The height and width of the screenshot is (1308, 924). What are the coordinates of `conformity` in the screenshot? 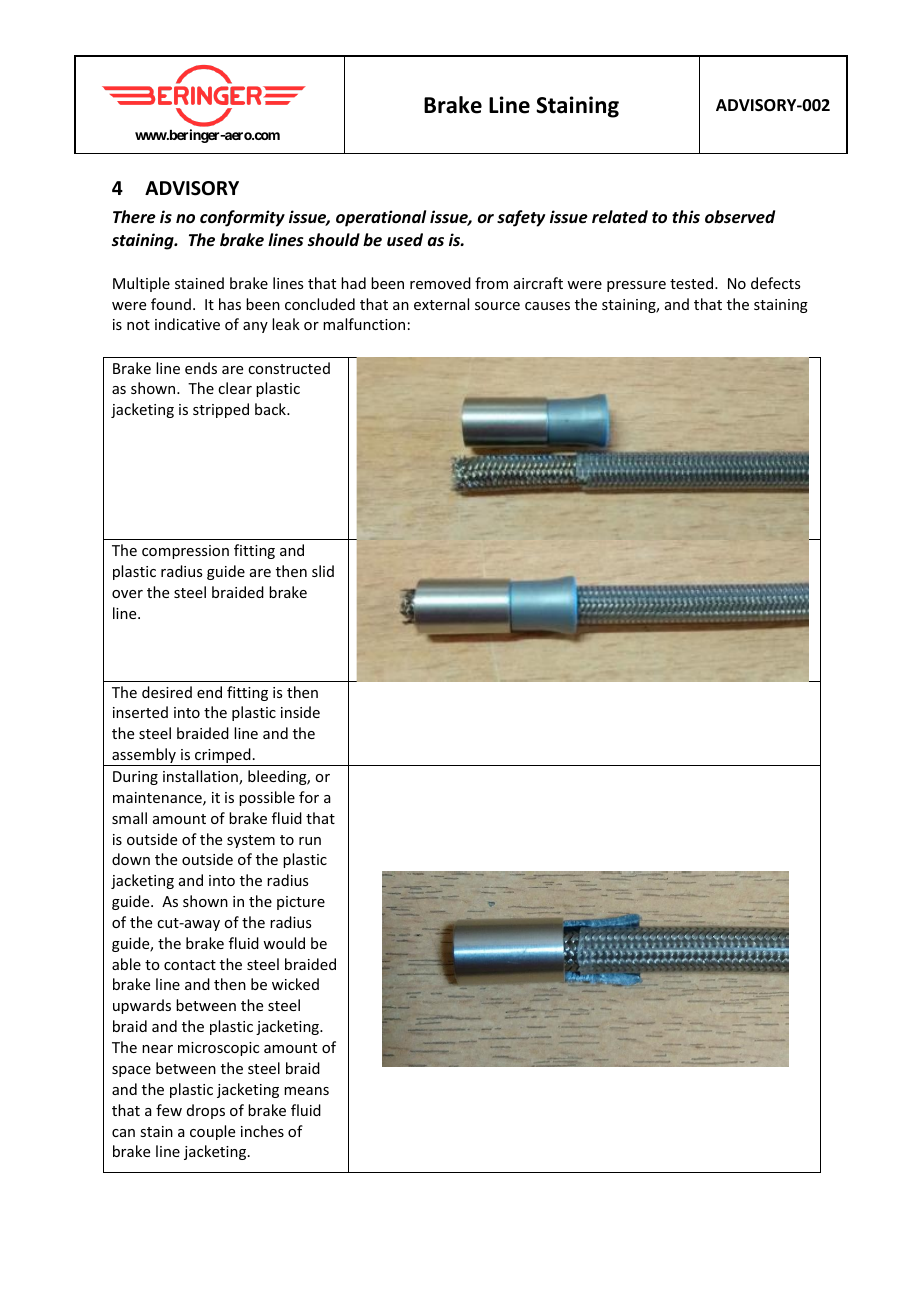 It's located at (242, 218).
